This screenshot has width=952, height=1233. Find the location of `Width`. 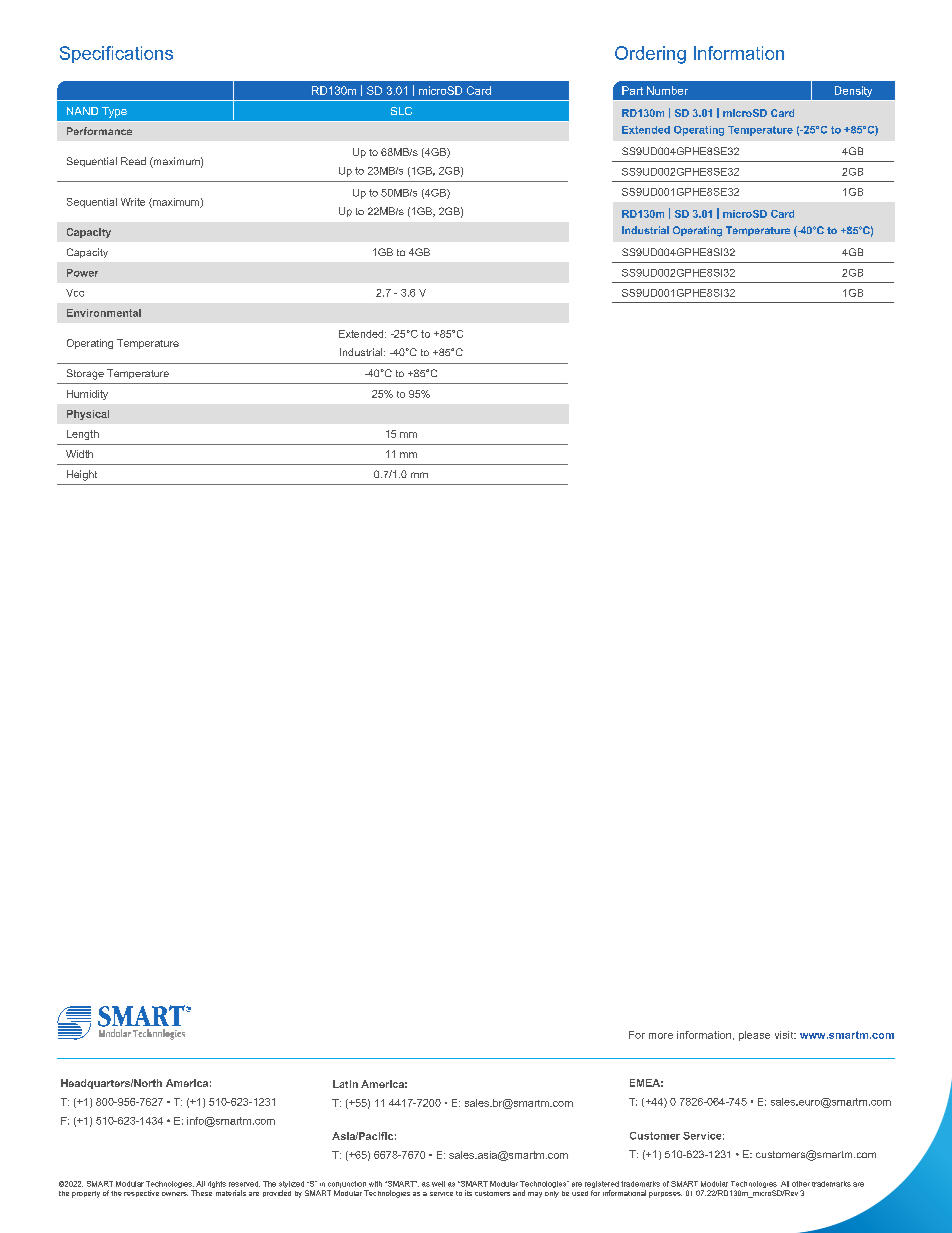

Width is located at coordinates (79, 454).
